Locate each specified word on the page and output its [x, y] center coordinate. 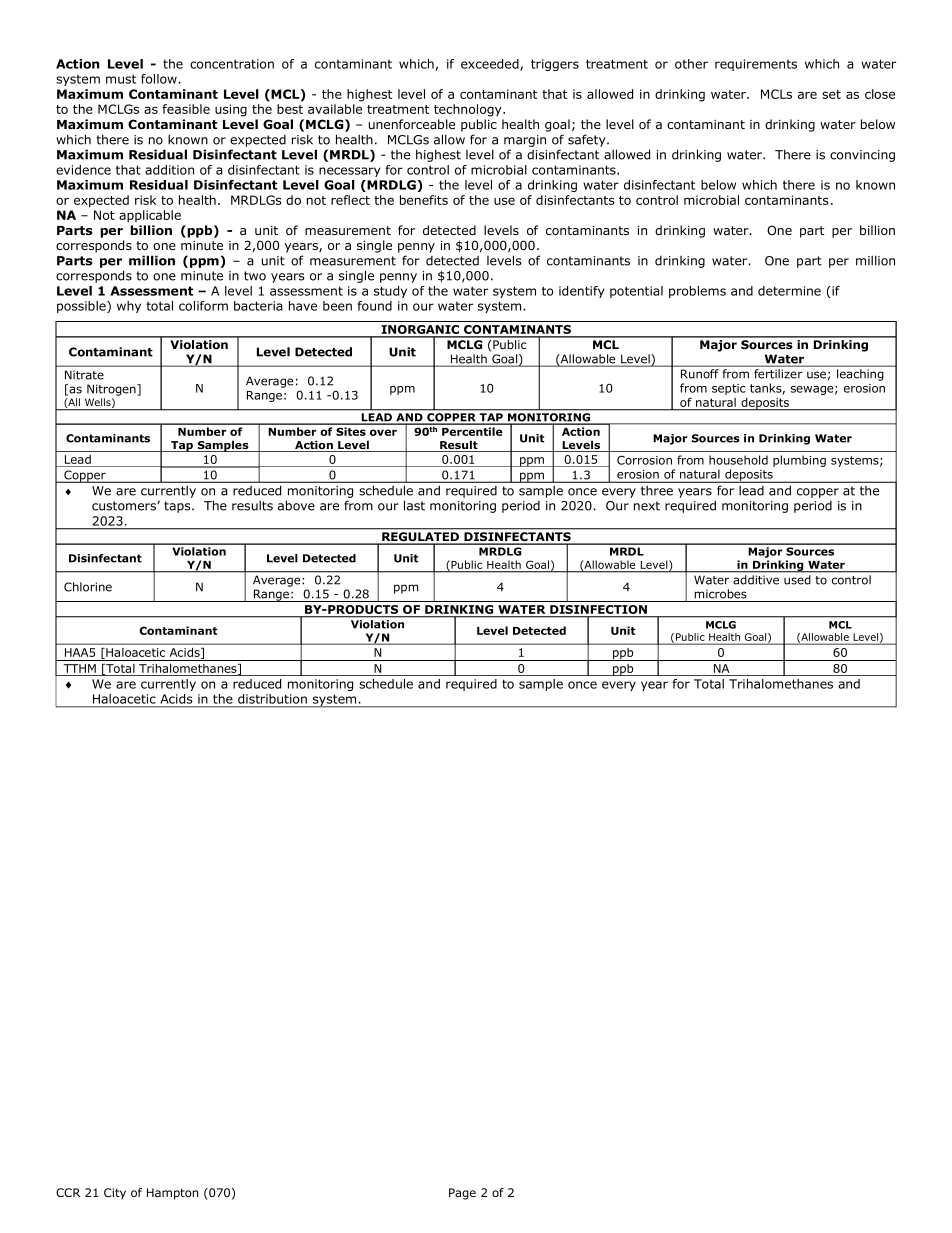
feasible [186, 109]
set [831, 94]
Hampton [172, 1194]
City [115, 1194]
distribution [272, 699]
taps [178, 507]
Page [462, 1194]
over [383, 432]
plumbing [799, 461]
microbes [721, 594]
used [797, 580]
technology [469, 110]
